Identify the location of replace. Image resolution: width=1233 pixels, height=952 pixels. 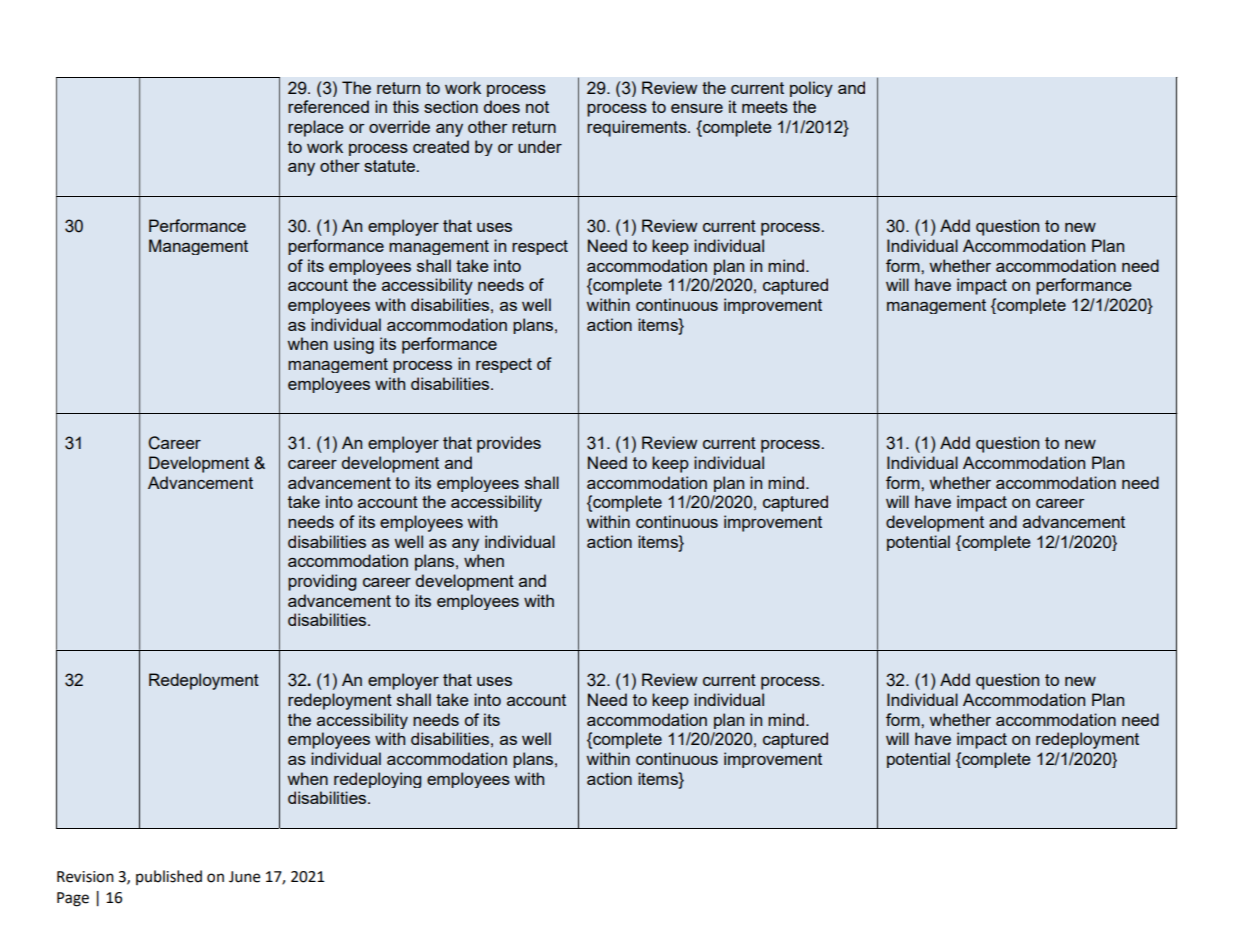
(316, 128).
